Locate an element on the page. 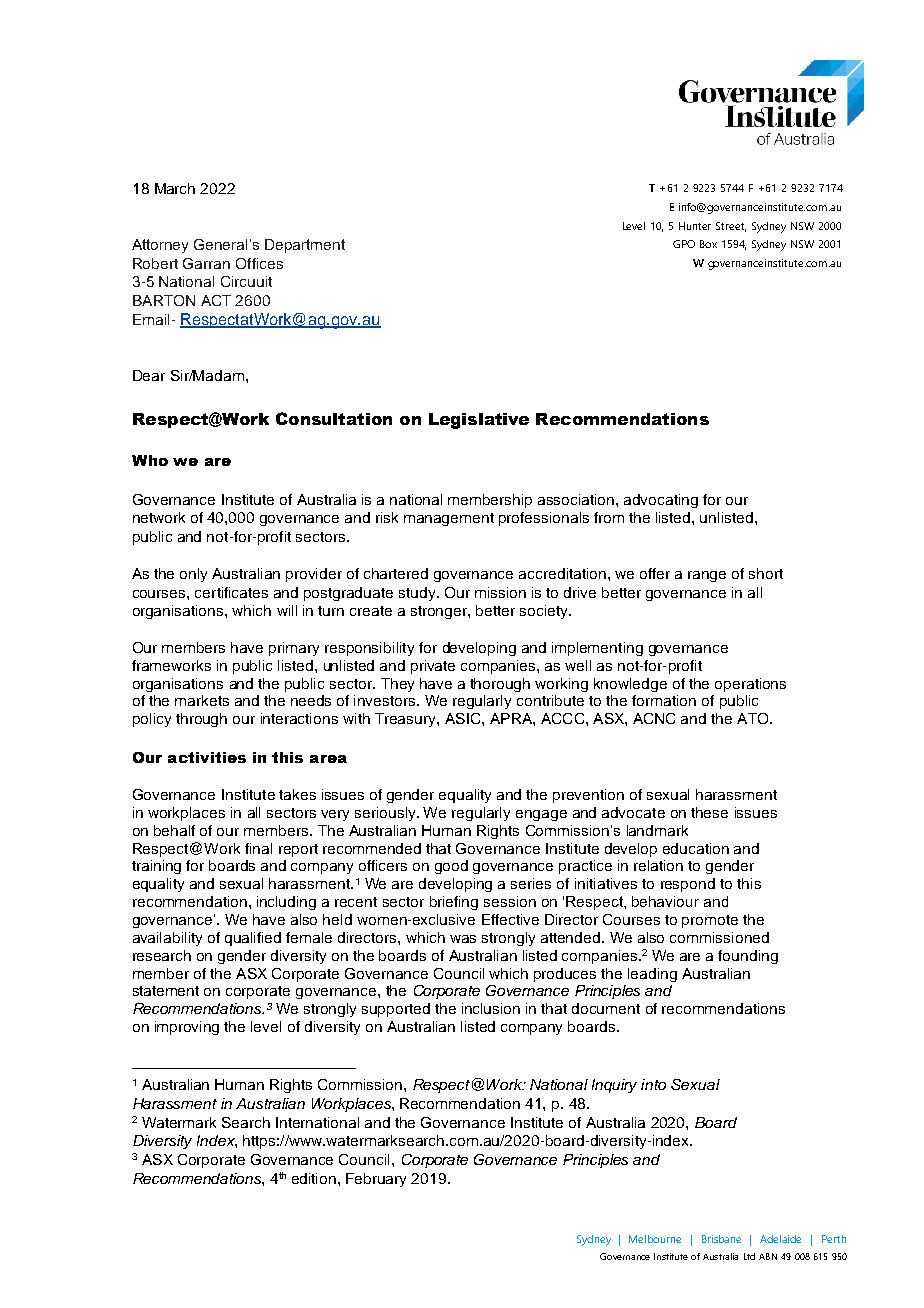  Offices is located at coordinates (259, 263).
